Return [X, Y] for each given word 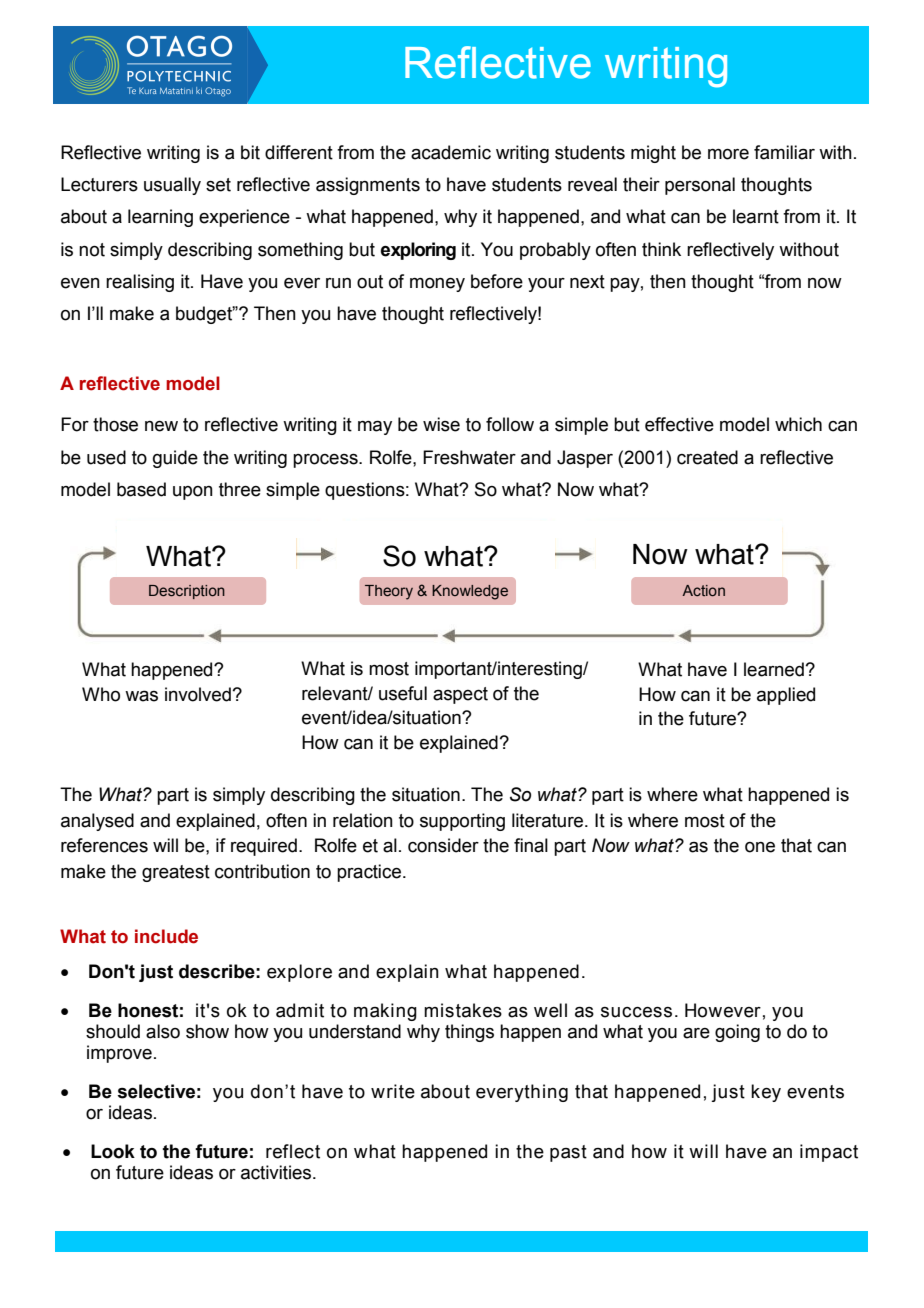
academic [451, 152]
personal [700, 186]
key [766, 1093]
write [393, 1091]
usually [172, 186]
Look [113, 1151]
